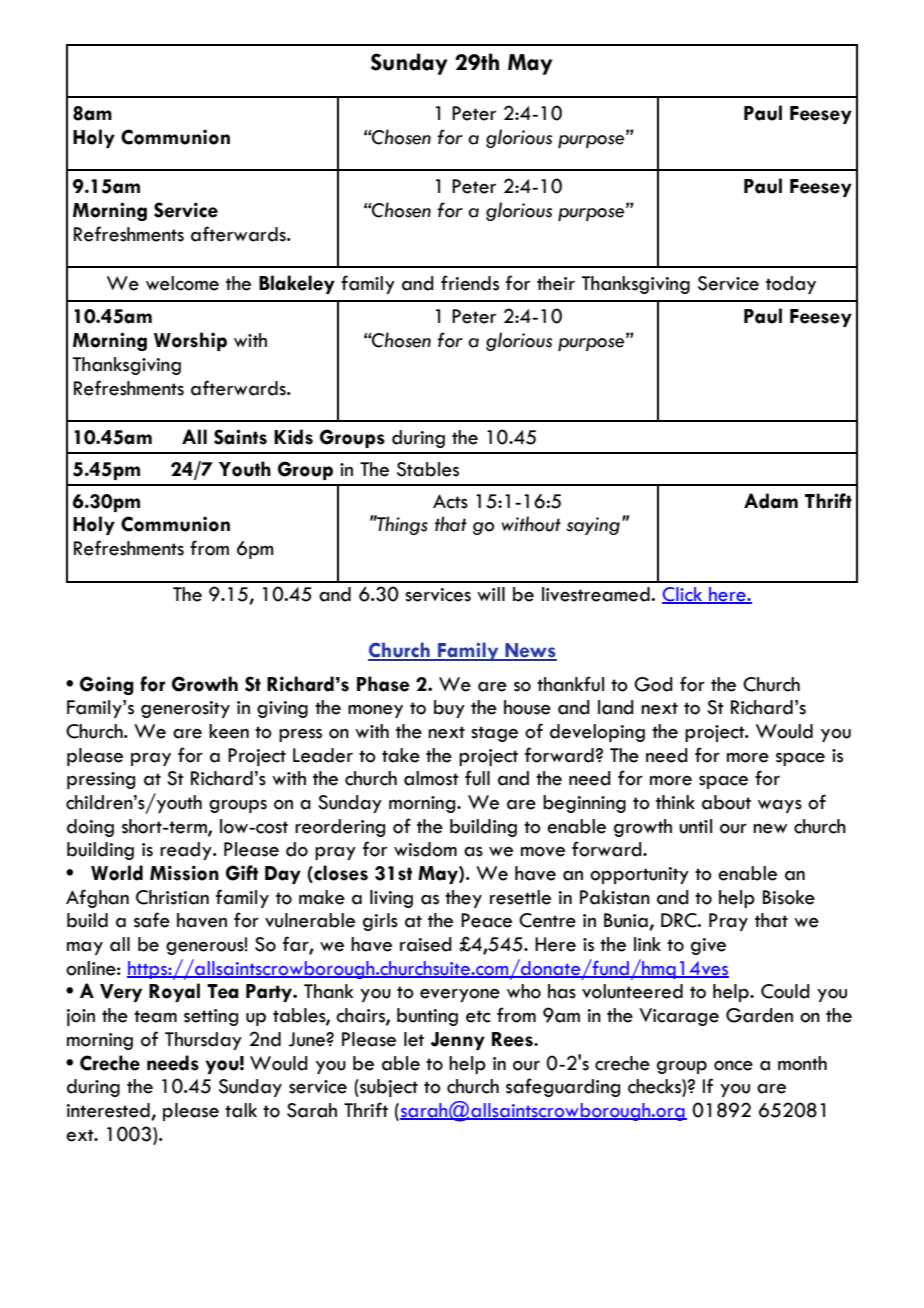 This screenshot has height=1308, width=924. Describe the element at coordinates (182, 283) in the screenshot. I see `welcome` at that location.
